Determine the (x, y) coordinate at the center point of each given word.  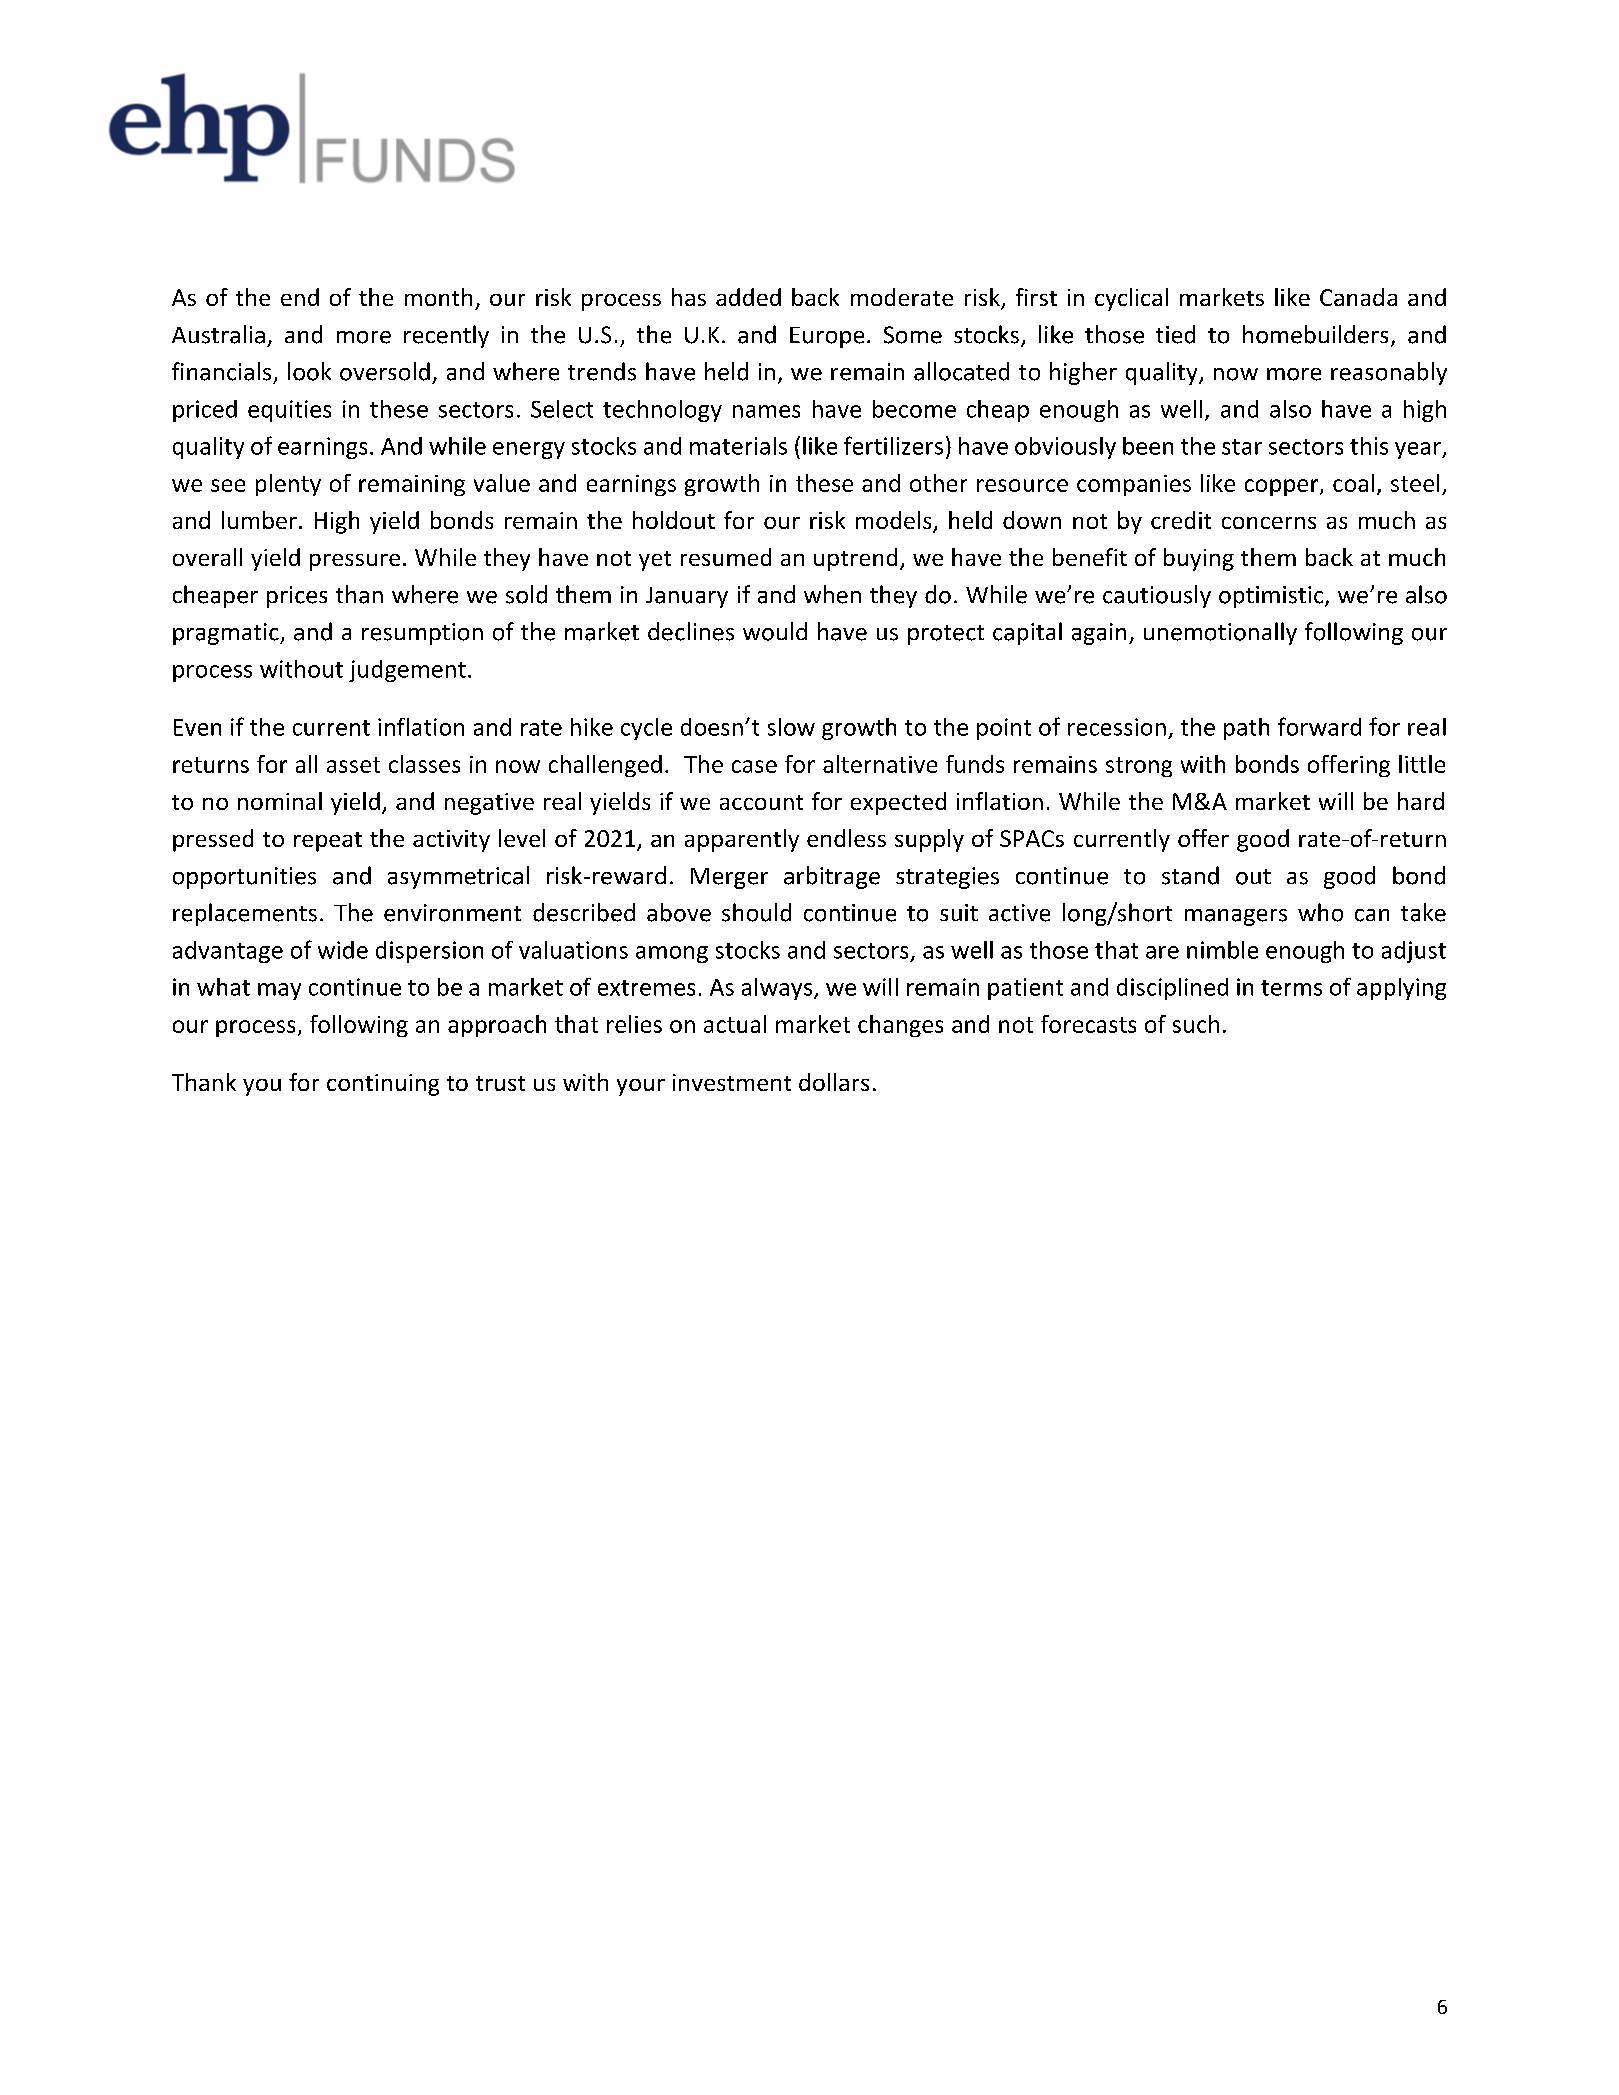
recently (446, 336)
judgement (407, 671)
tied (1175, 334)
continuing (383, 1085)
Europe (827, 337)
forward (1319, 726)
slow (791, 727)
